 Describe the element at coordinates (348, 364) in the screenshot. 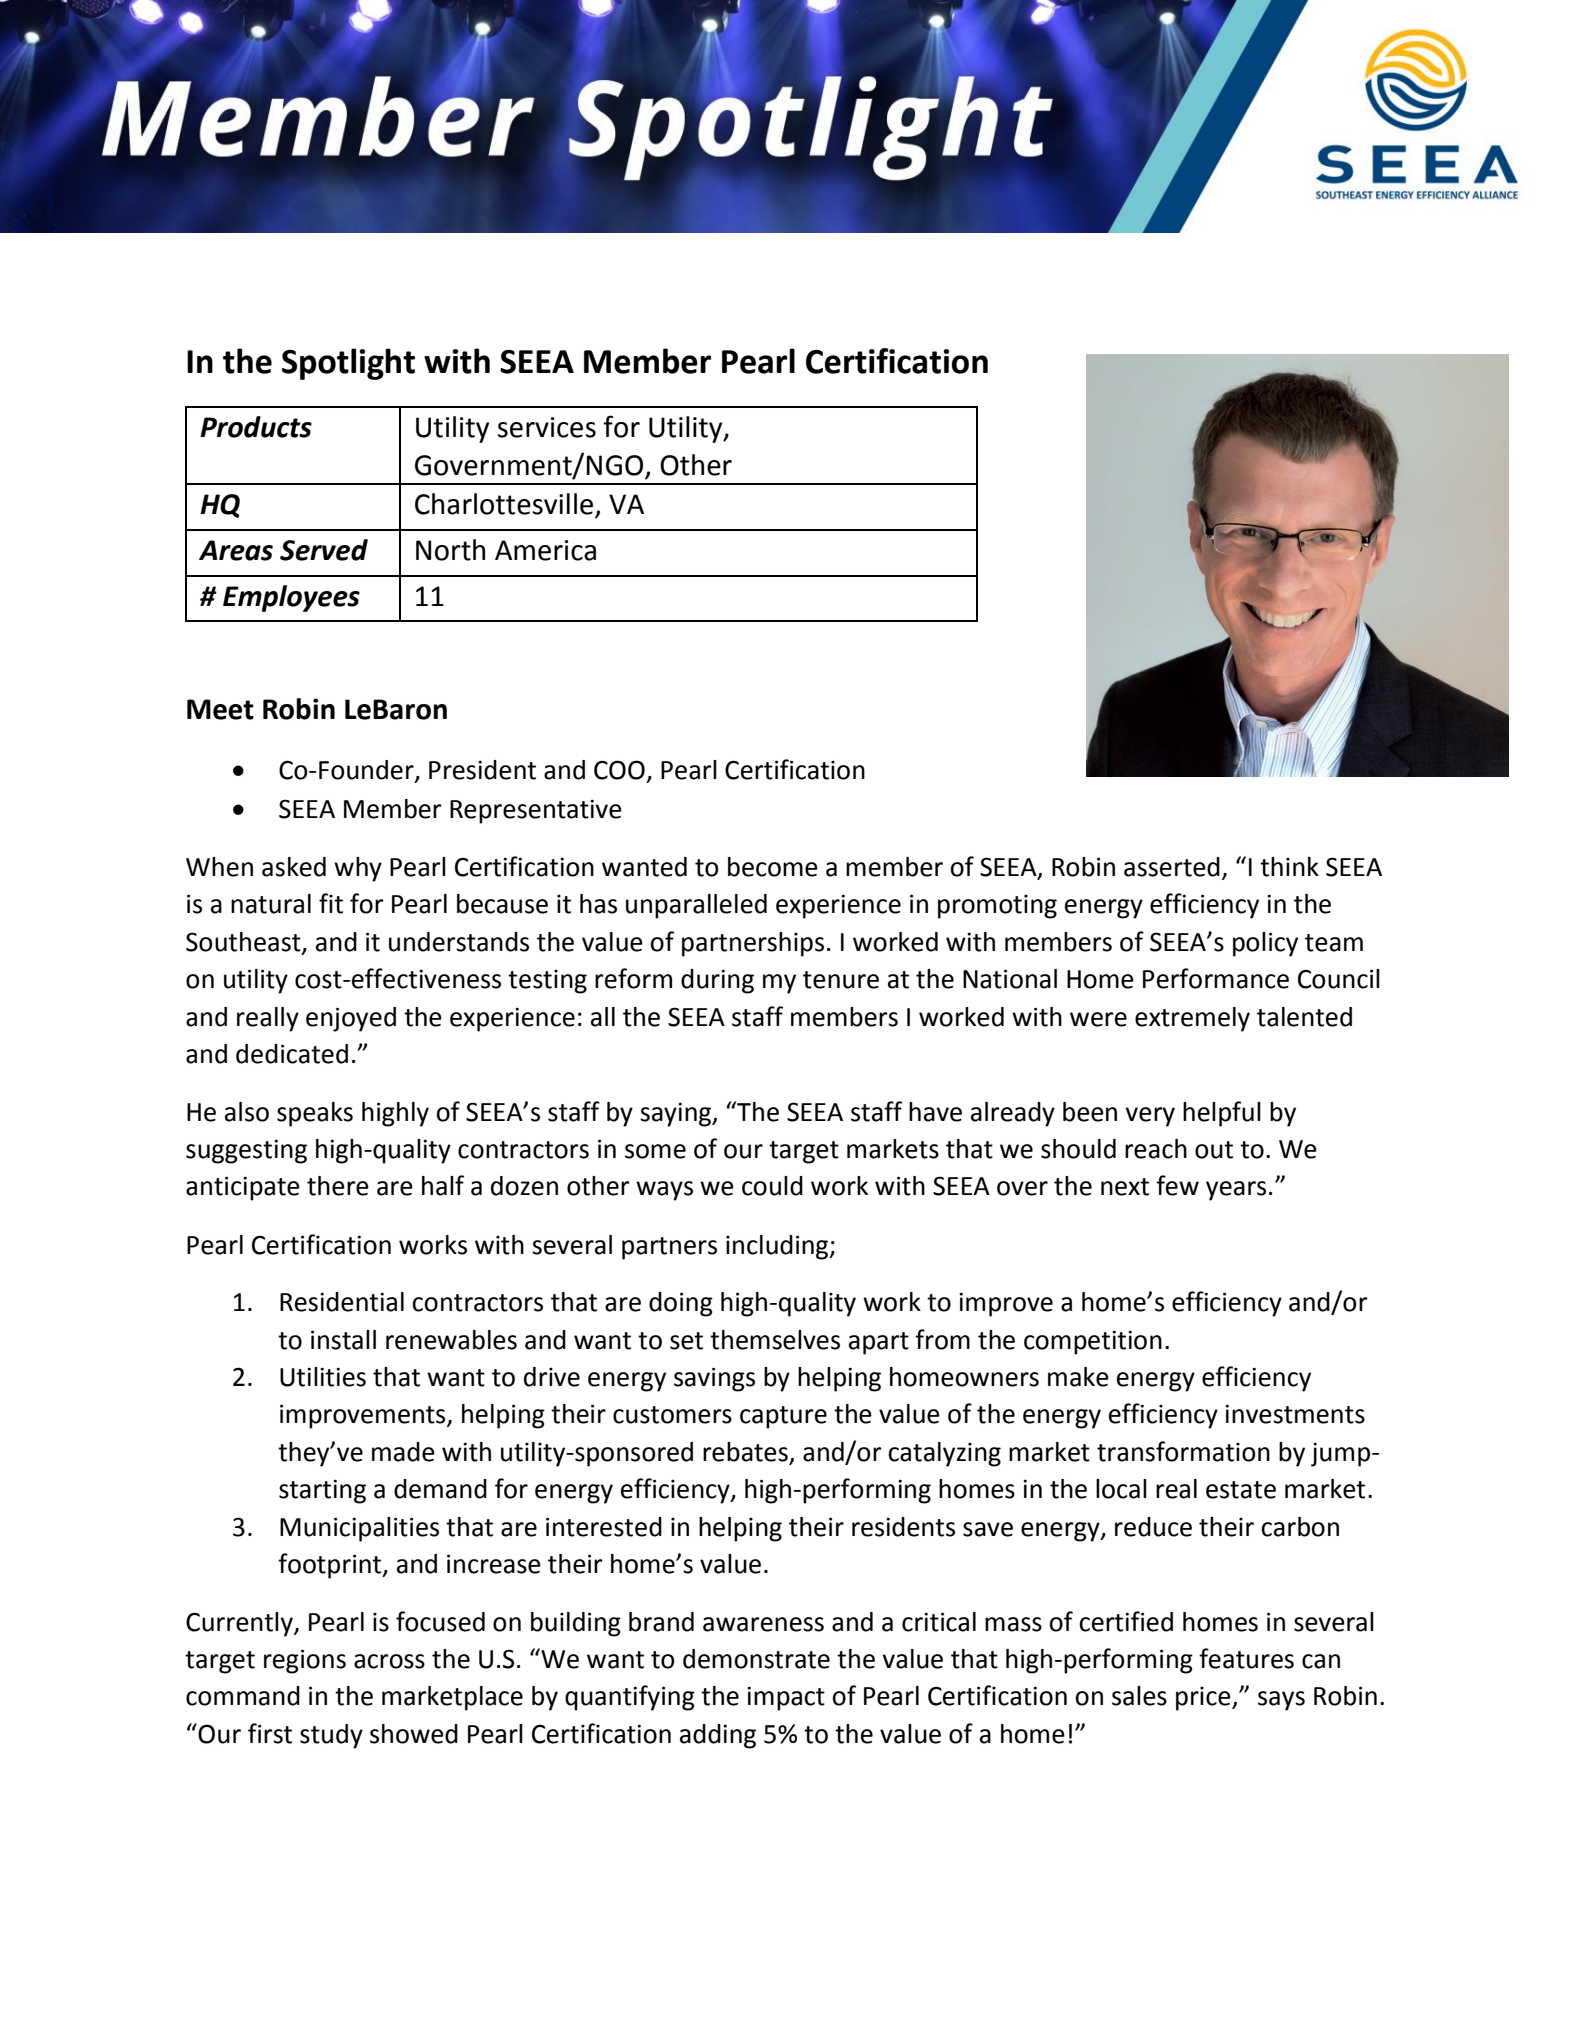

I see `Spotlight` at that location.
